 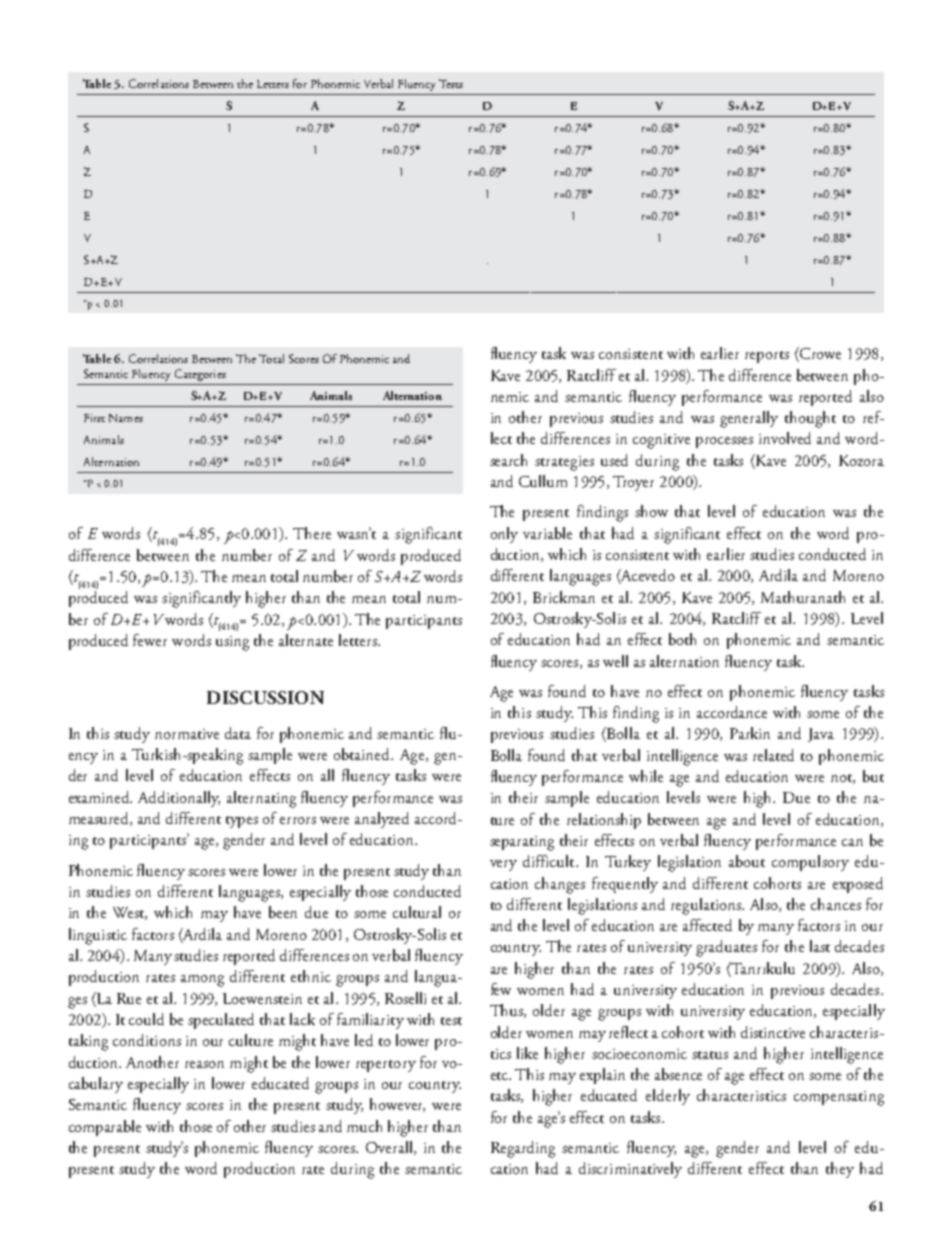 What do you see at coordinates (150, 640) in the screenshot?
I see `fewer` at bounding box center [150, 640].
